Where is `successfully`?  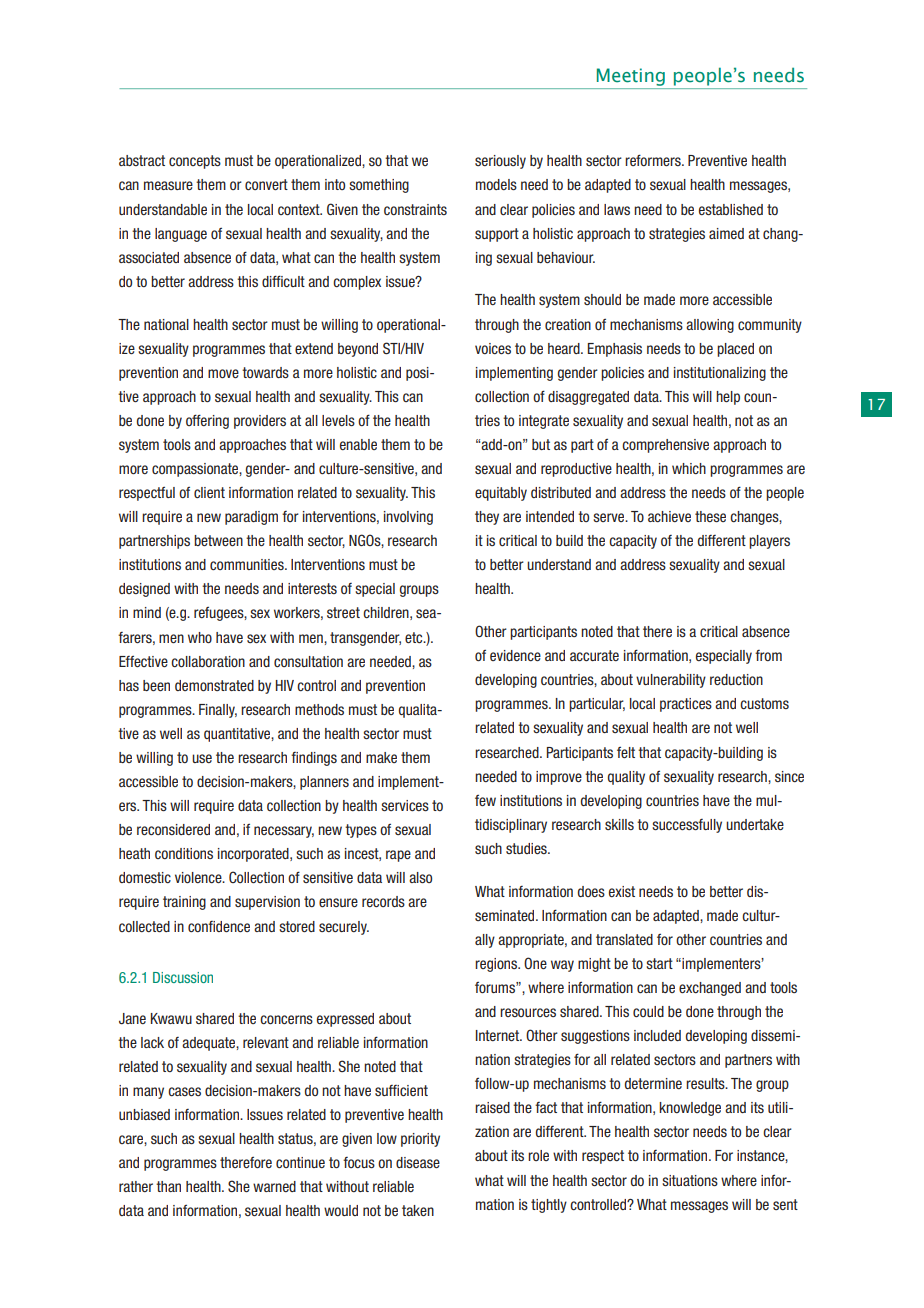 successfully is located at coordinates (687, 826).
